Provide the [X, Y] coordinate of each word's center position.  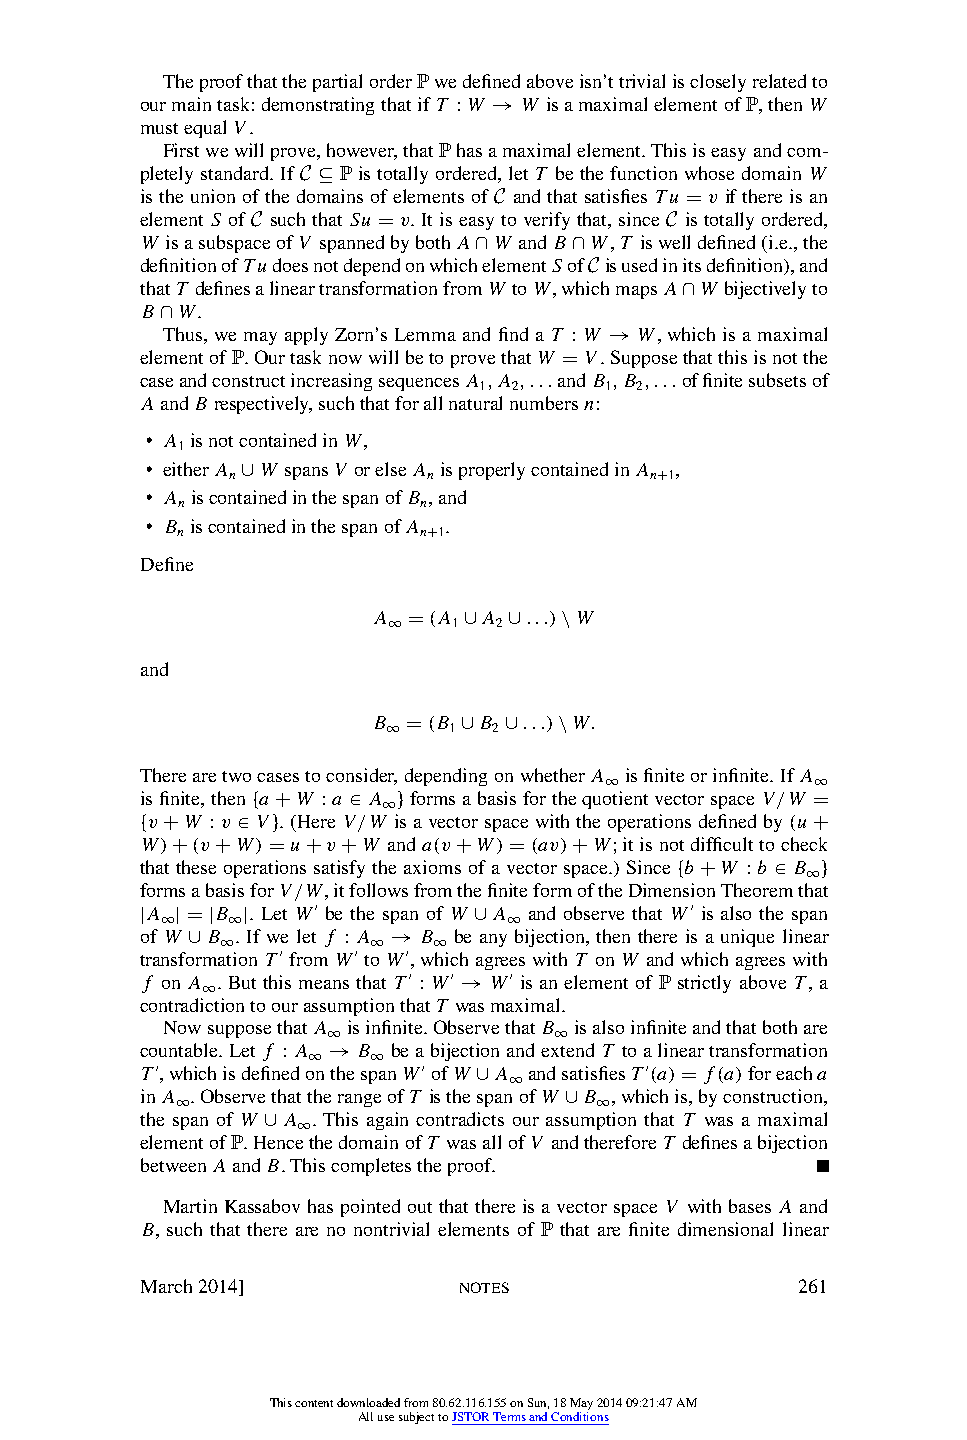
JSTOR [470, 1416]
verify [547, 221]
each [794, 1073]
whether [553, 775]
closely [718, 83]
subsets [777, 380]
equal [205, 129]
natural [475, 403]
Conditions [580, 1415]
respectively [263, 405]
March [166, 1286]
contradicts [460, 1119]
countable [180, 1050]
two [236, 776]
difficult [722, 844]
